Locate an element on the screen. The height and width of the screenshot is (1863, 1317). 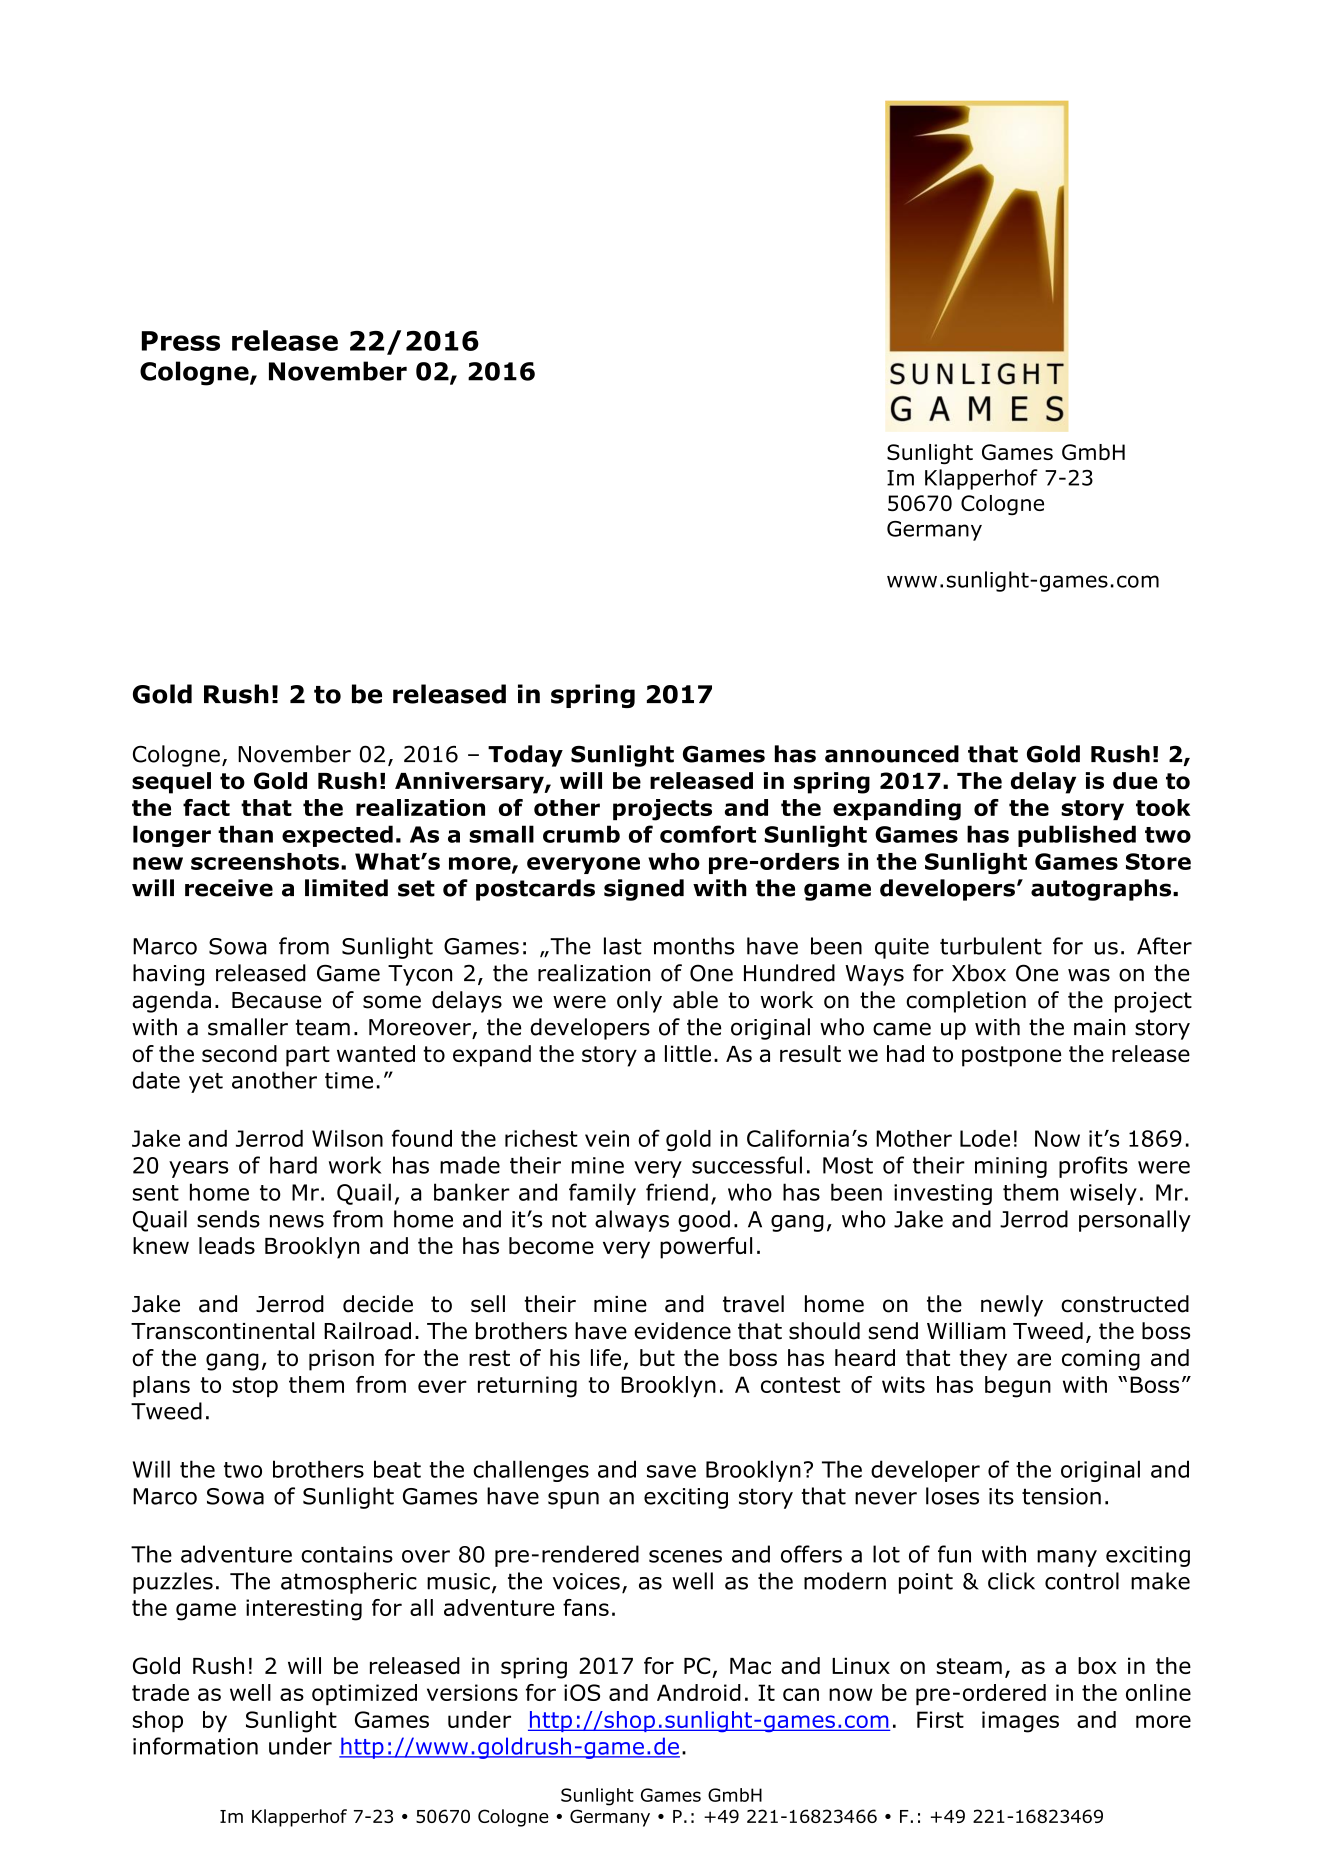
Today is located at coordinates (525, 756).
